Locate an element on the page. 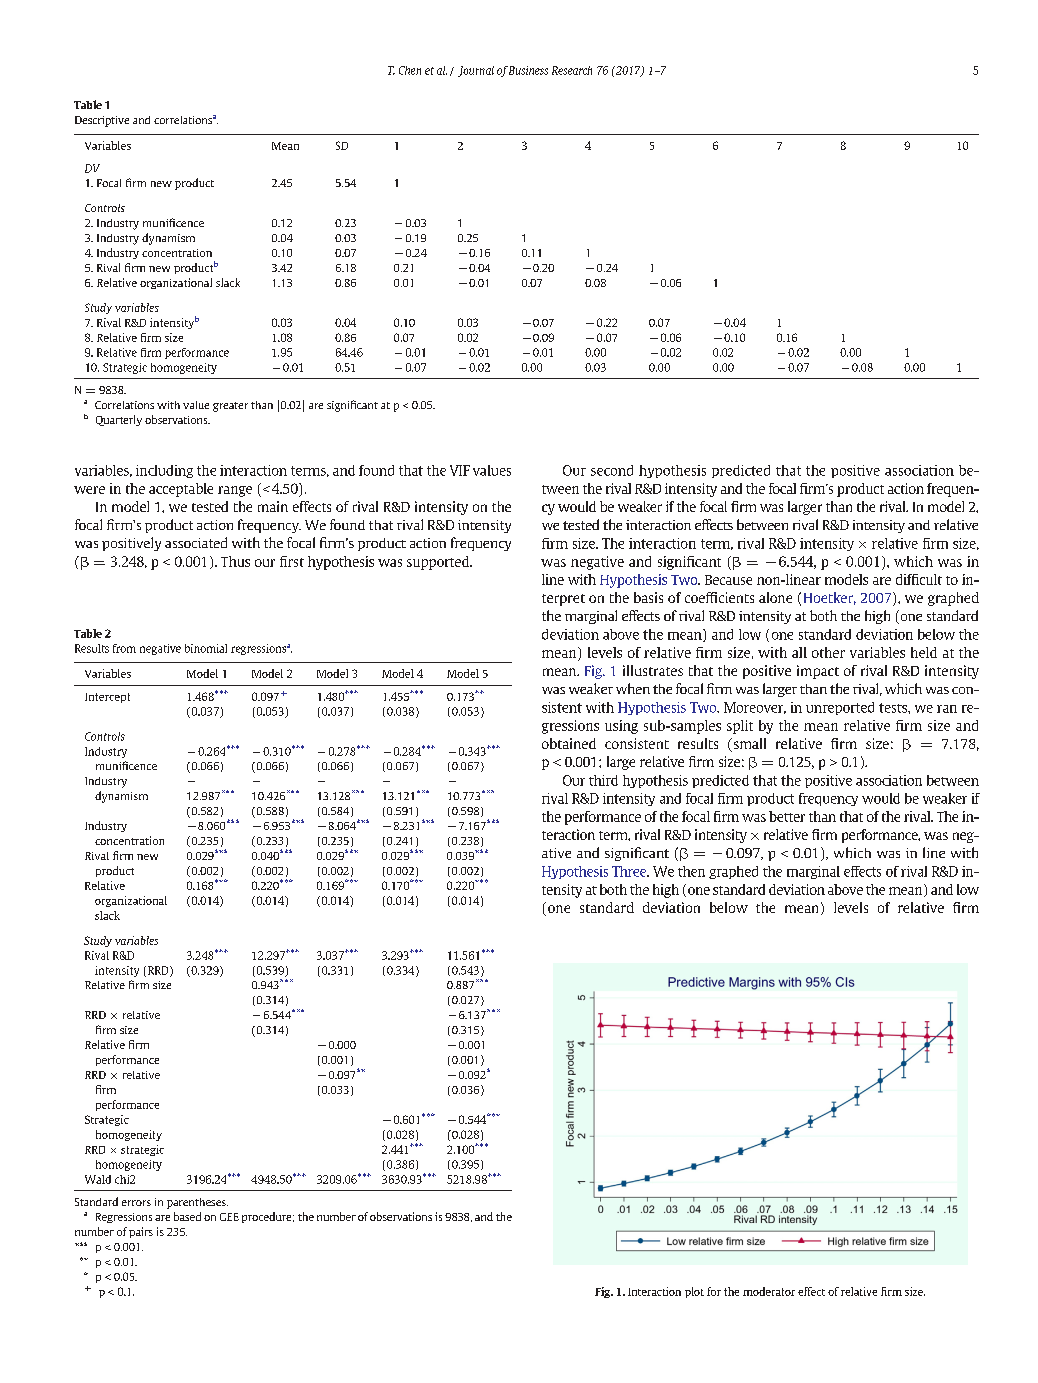  impact is located at coordinates (818, 672).
